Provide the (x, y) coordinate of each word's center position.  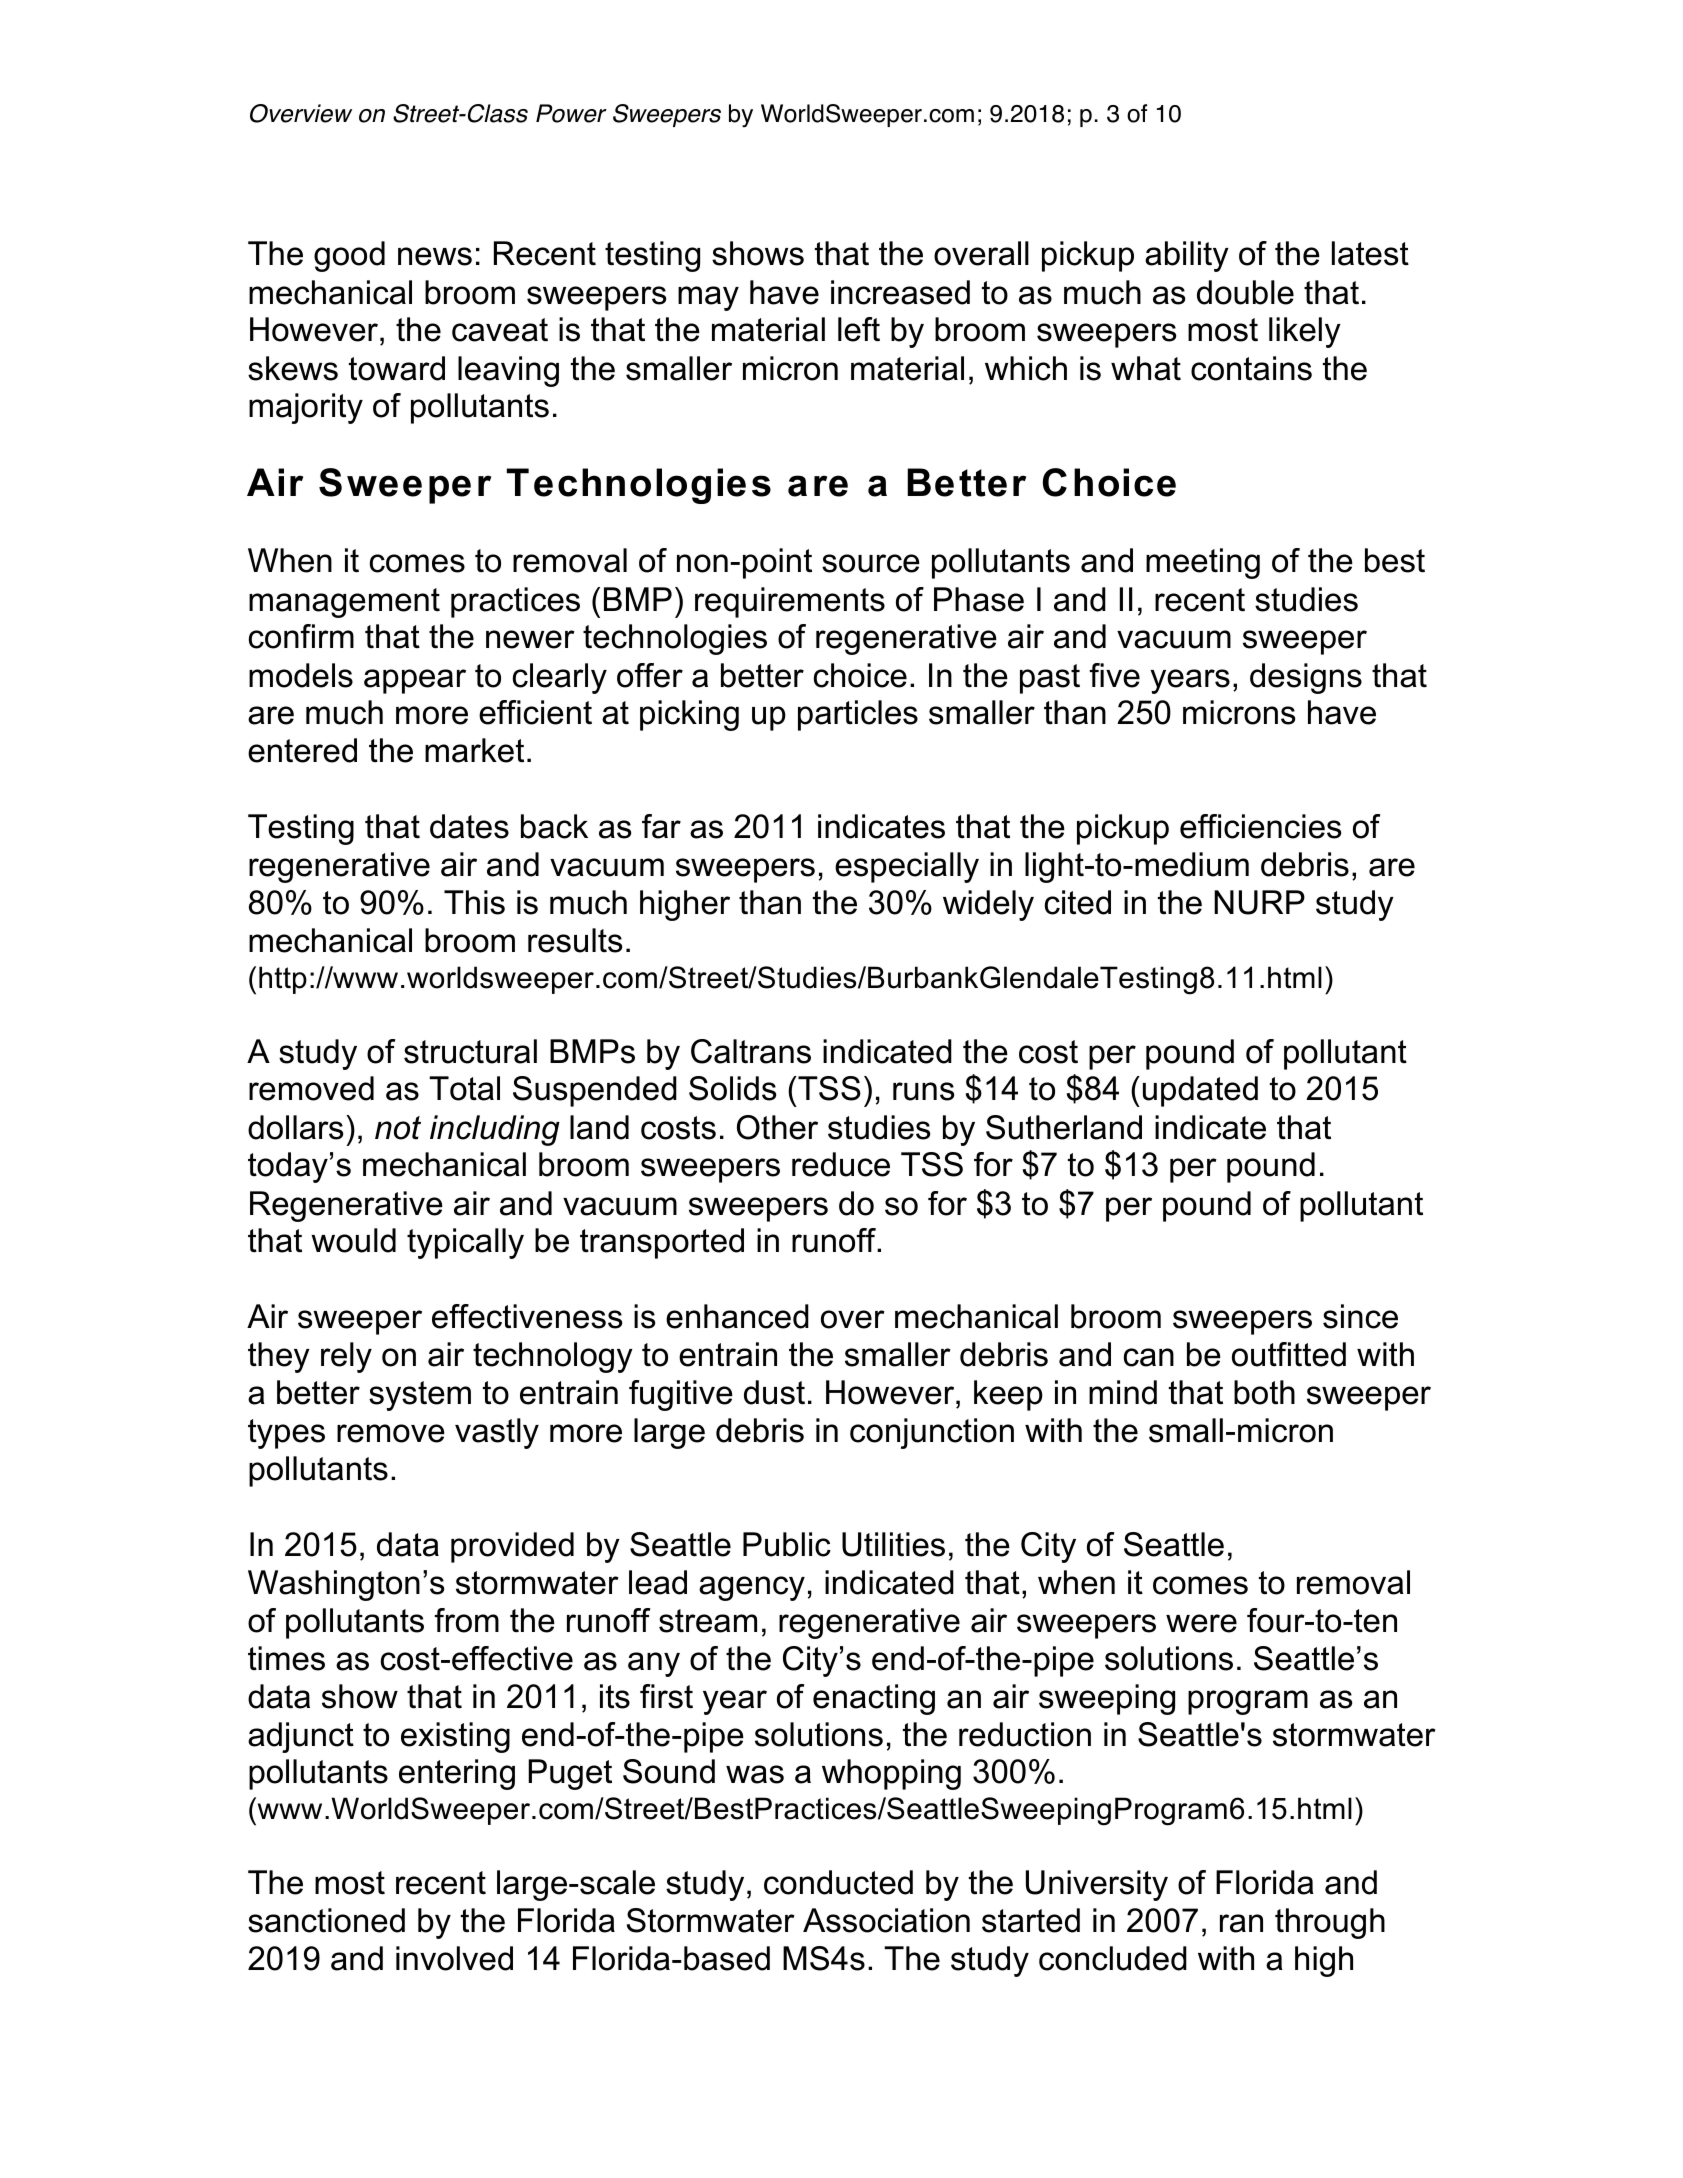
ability (1187, 256)
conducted (838, 1882)
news (435, 256)
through (1330, 1923)
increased (900, 292)
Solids (732, 1088)
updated (1200, 1091)
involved (454, 1958)
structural (470, 1051)
